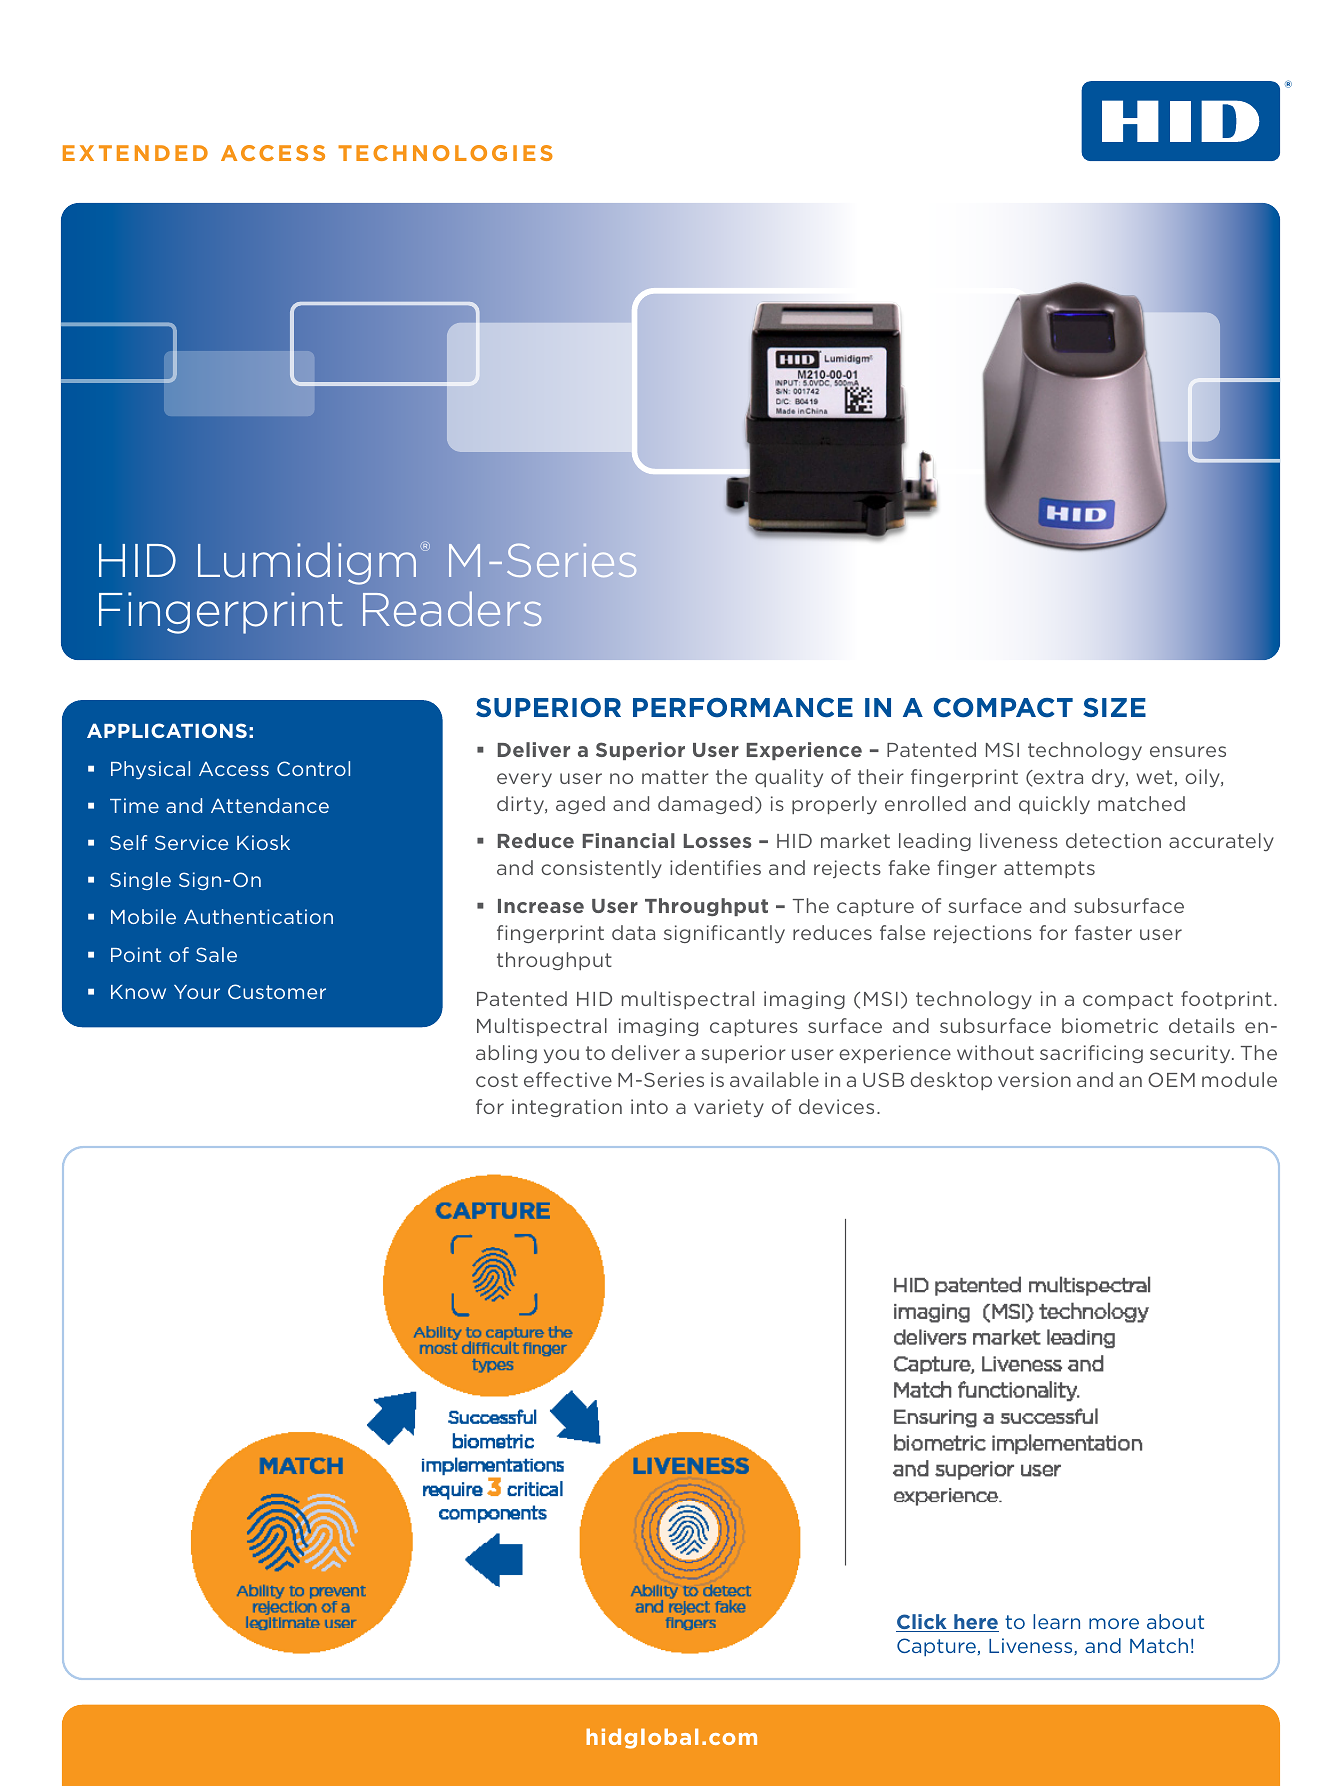  What do you see at coordinates (649, 1106) in the document?
I see `into` at bounding box center [649, 1106].
